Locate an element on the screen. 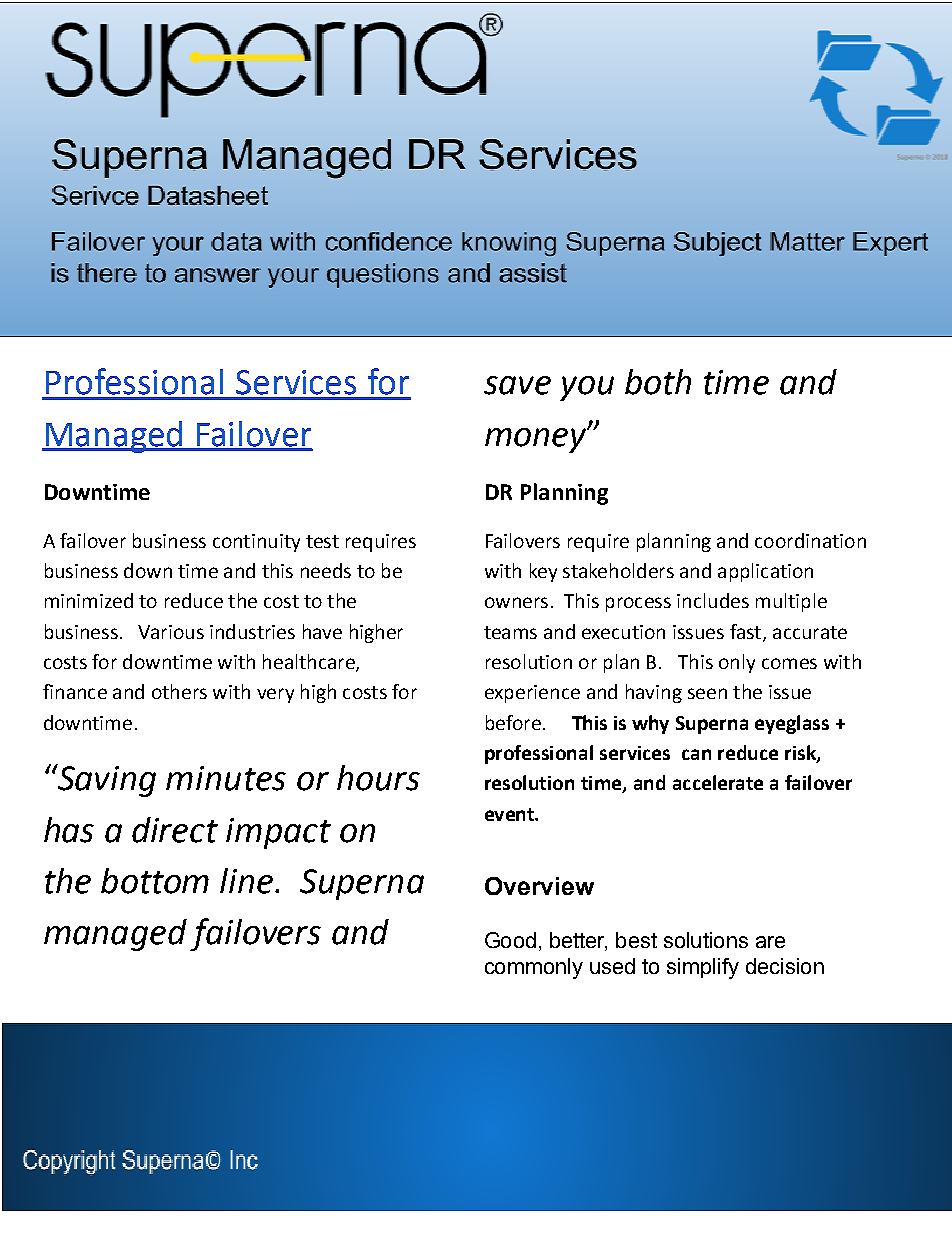 This screenshot has width=952, height=1233. Saving is located at coordinates (106, 780).
